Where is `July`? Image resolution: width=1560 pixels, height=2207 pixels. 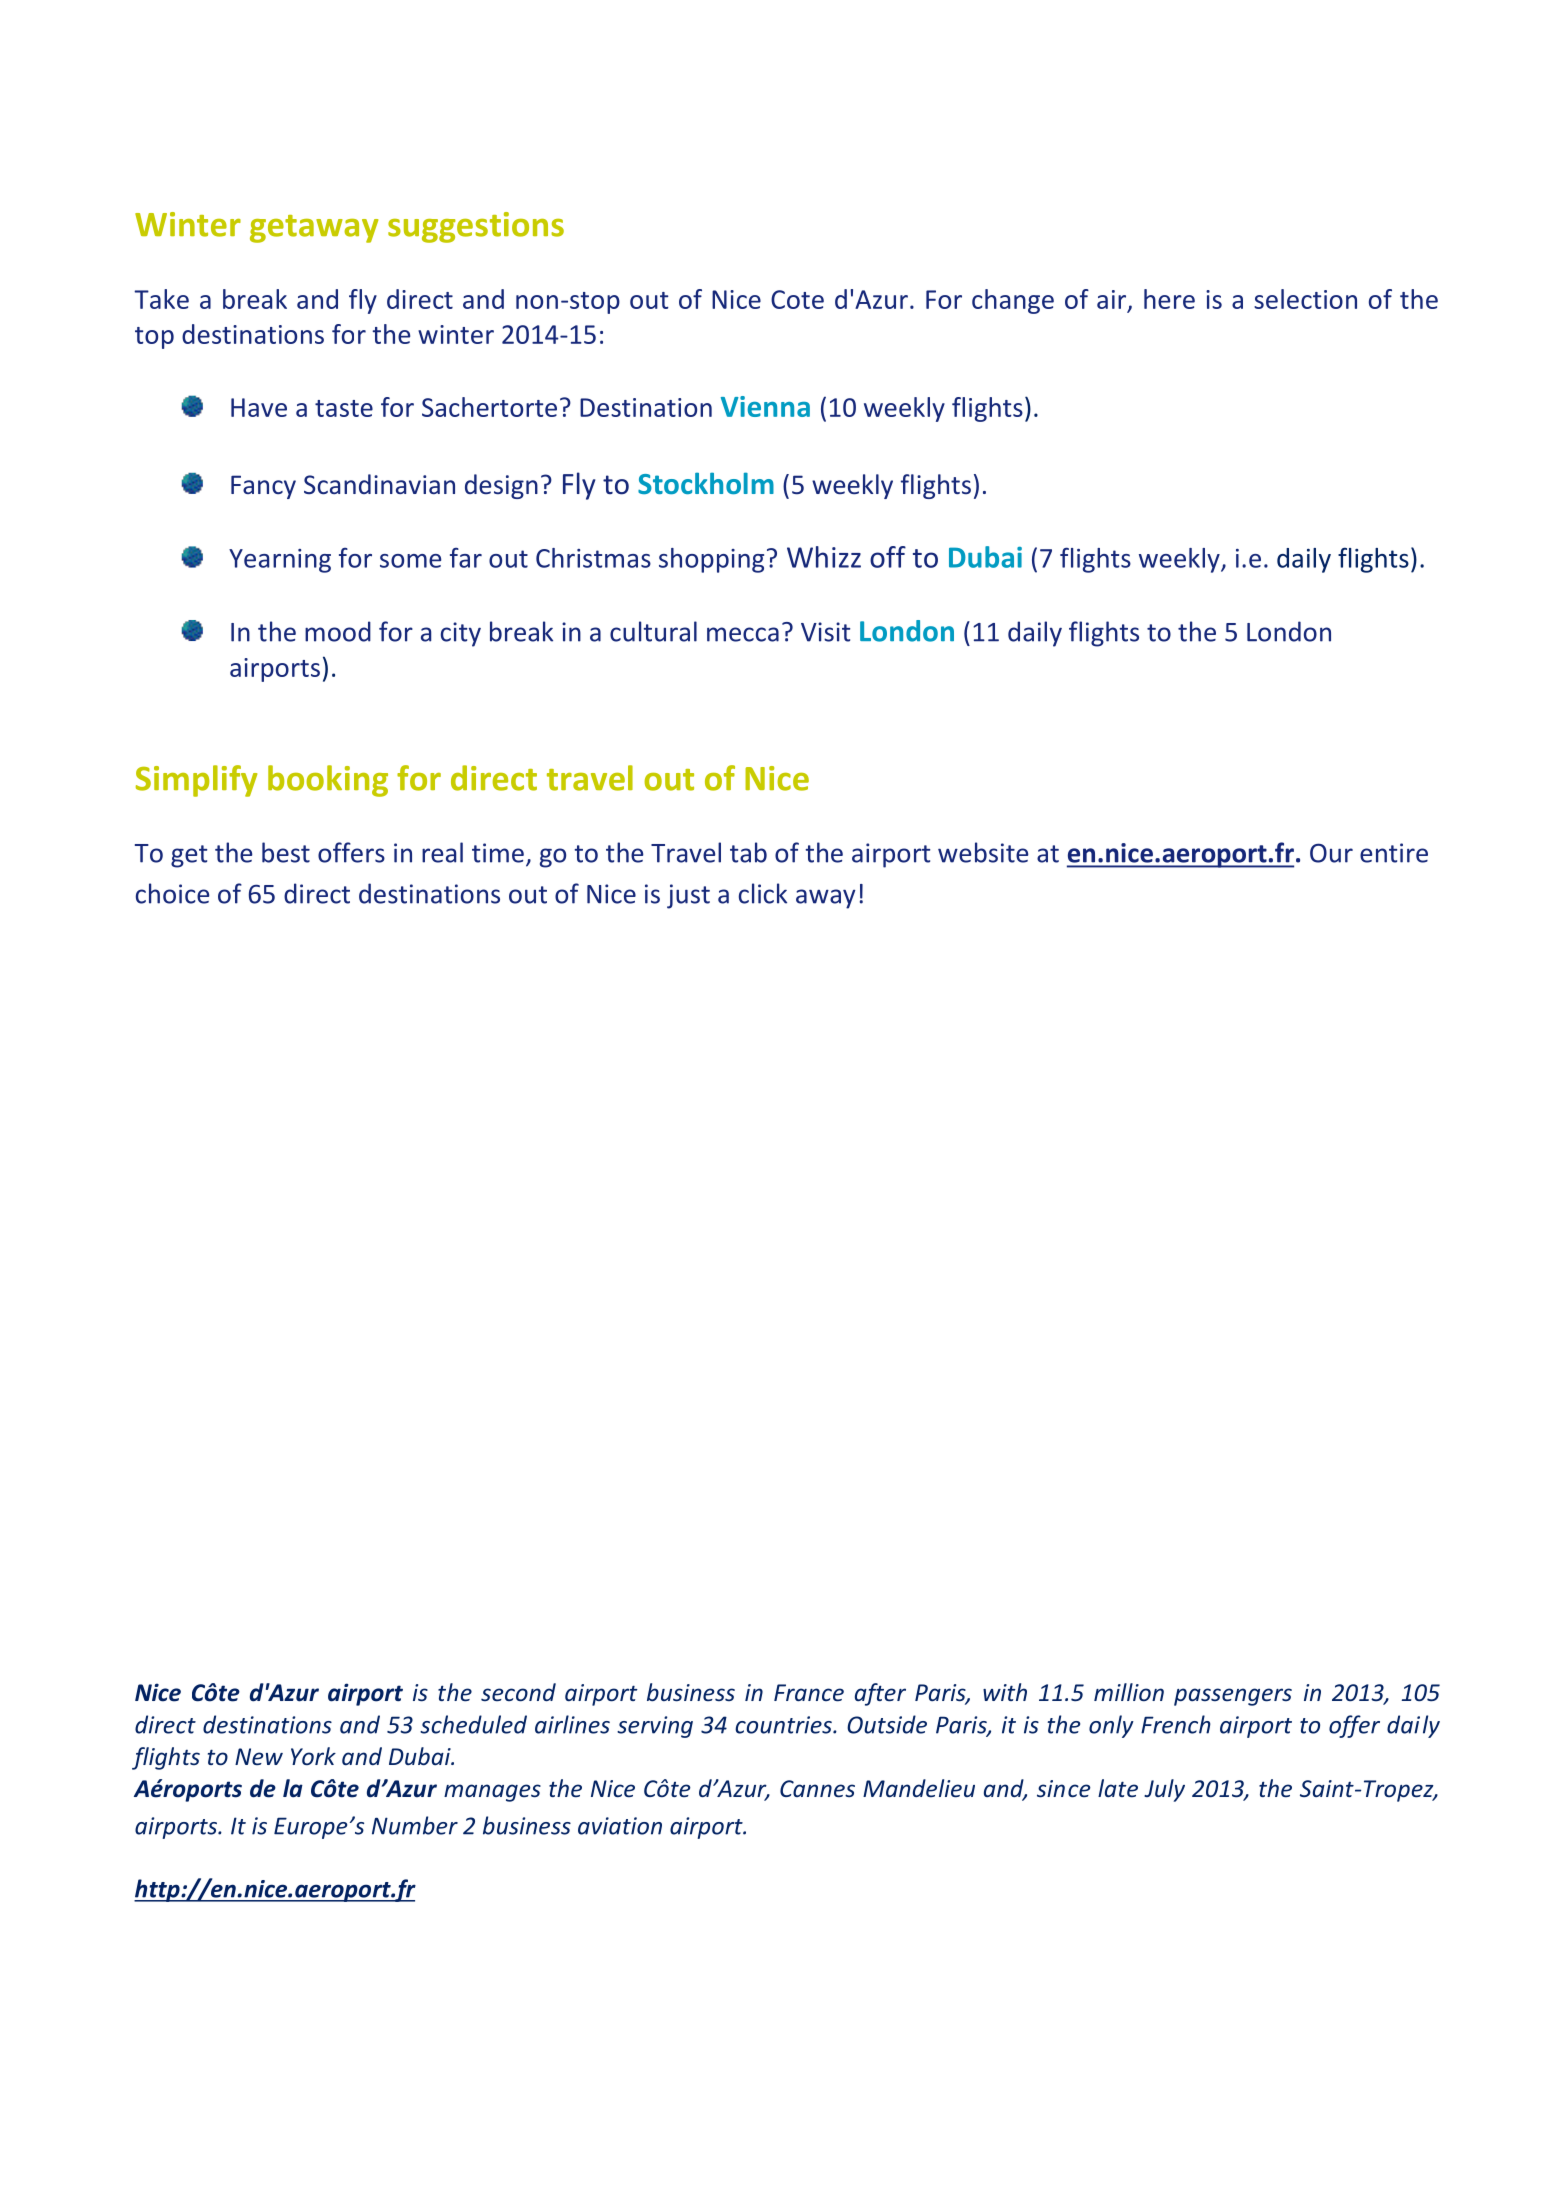 July is located at coordinates (1164, 1790).
